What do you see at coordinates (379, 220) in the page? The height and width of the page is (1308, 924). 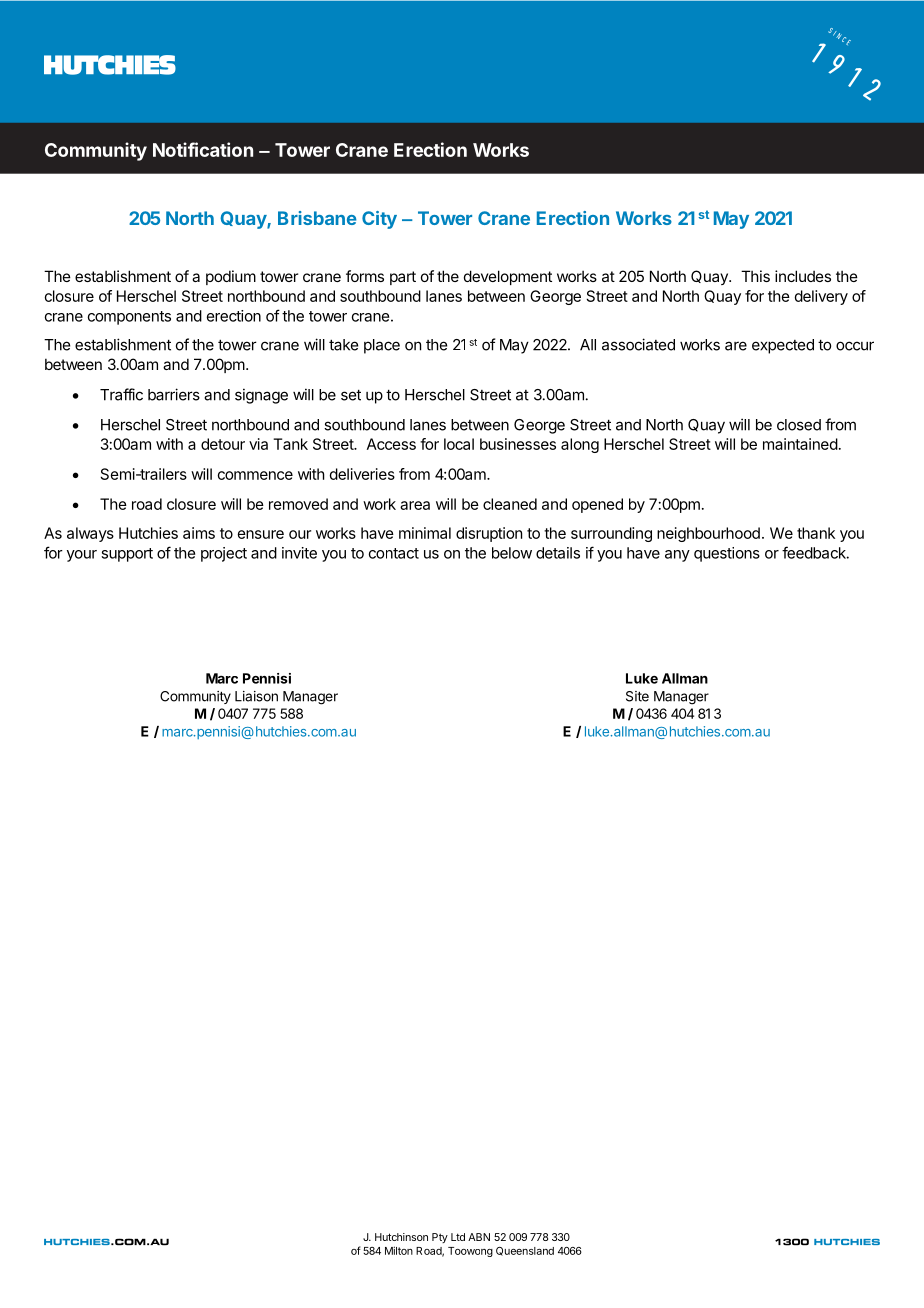 I see `City` at bounding box center [379, 220].
